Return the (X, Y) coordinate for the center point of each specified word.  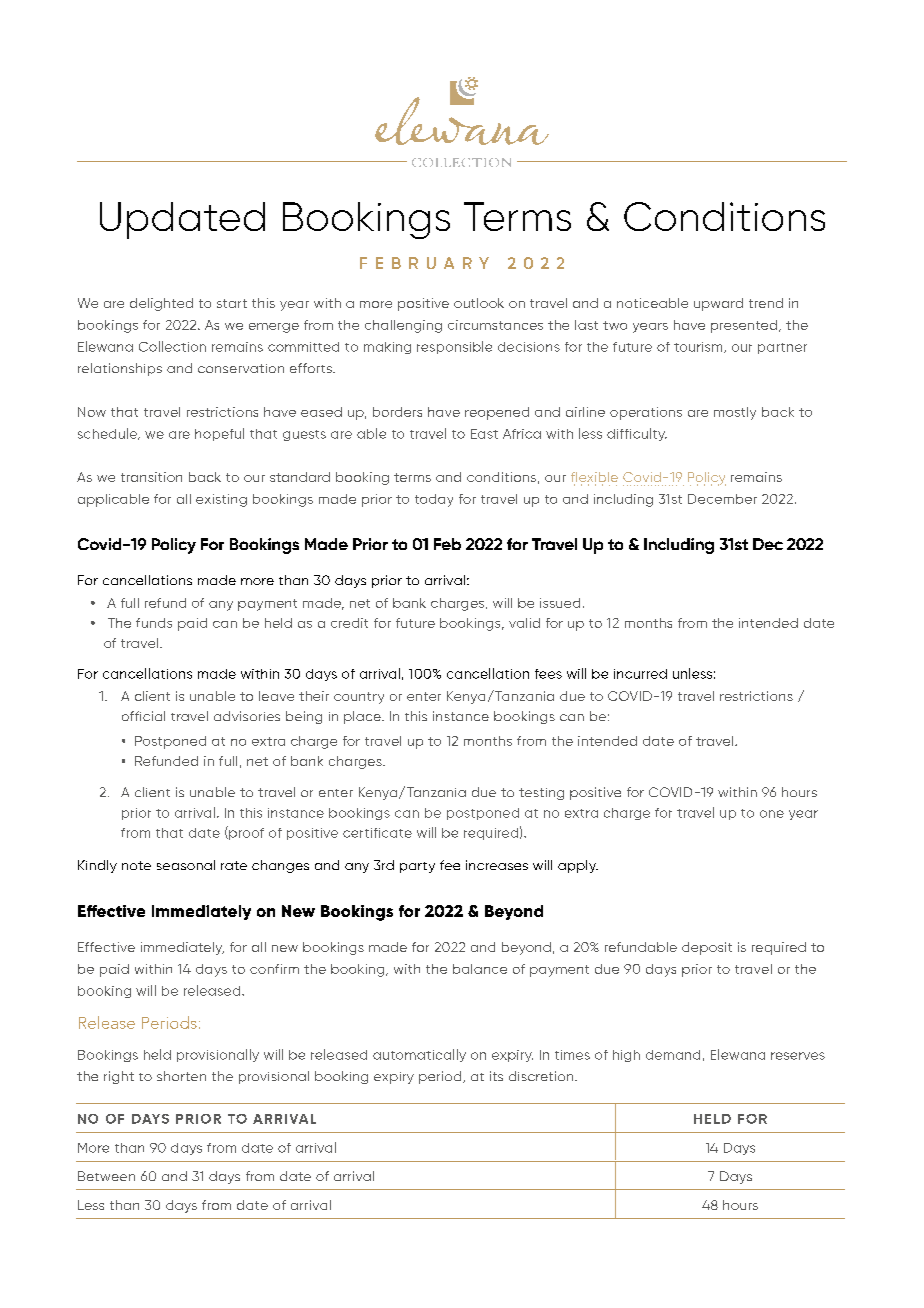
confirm (274, 969)
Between (106, 1176)
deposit (707, 948)
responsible (454, 347)
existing (221, 500)
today (434, 500)
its (496, 1076)
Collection (172, 346)
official (143, 716)
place (363, 717)
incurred (640, 674)
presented (744, 326)
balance (480, 969)
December (722, 499)
